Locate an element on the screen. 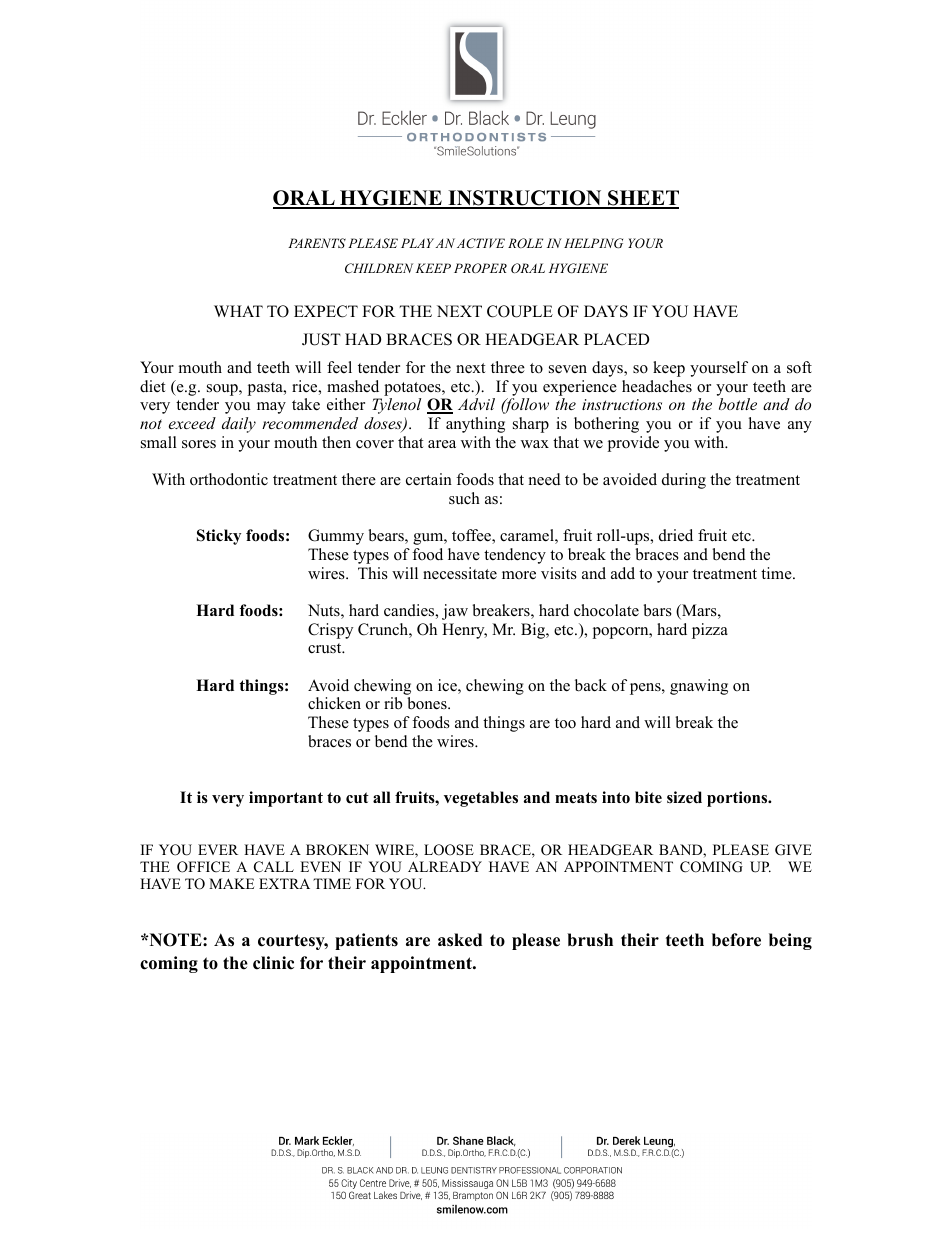 The height and width of the screenshot is (1233, 952). SHEET is located at coordinates (642, 199).
